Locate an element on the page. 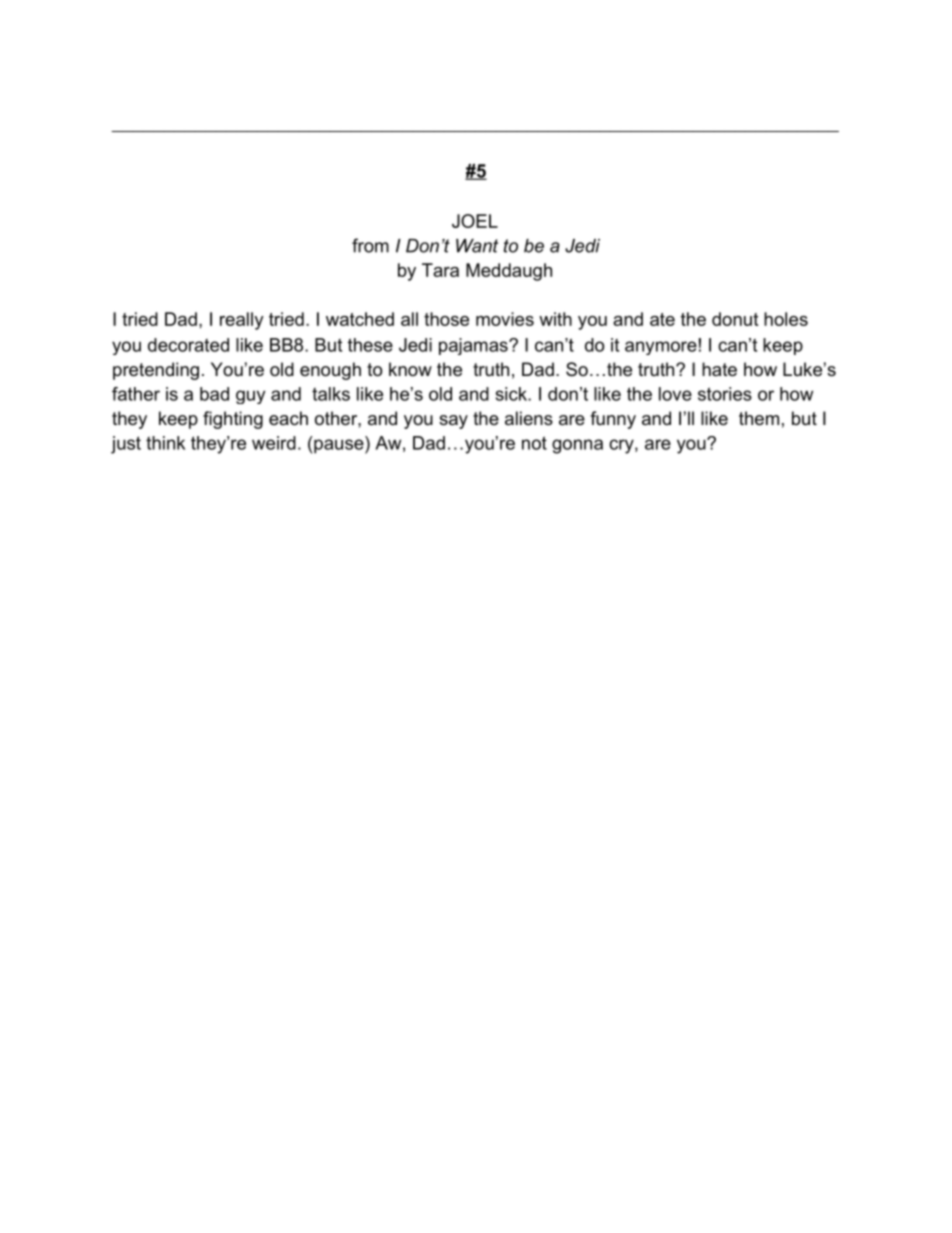 Image resolution: width=952 pixels, height=1233 pixels. hate is located at coordinates (719, 369).
